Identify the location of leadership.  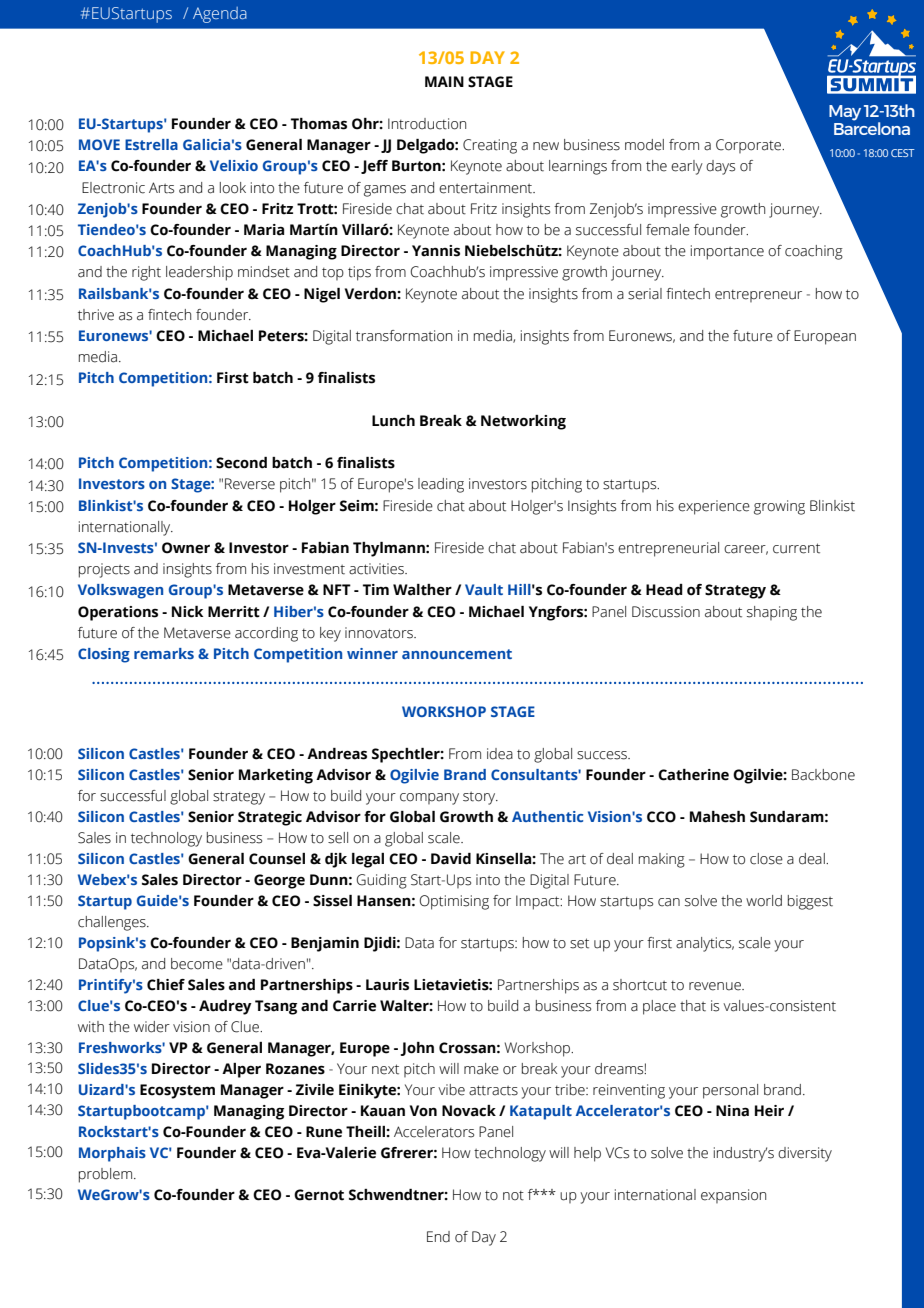
(199, 273).
